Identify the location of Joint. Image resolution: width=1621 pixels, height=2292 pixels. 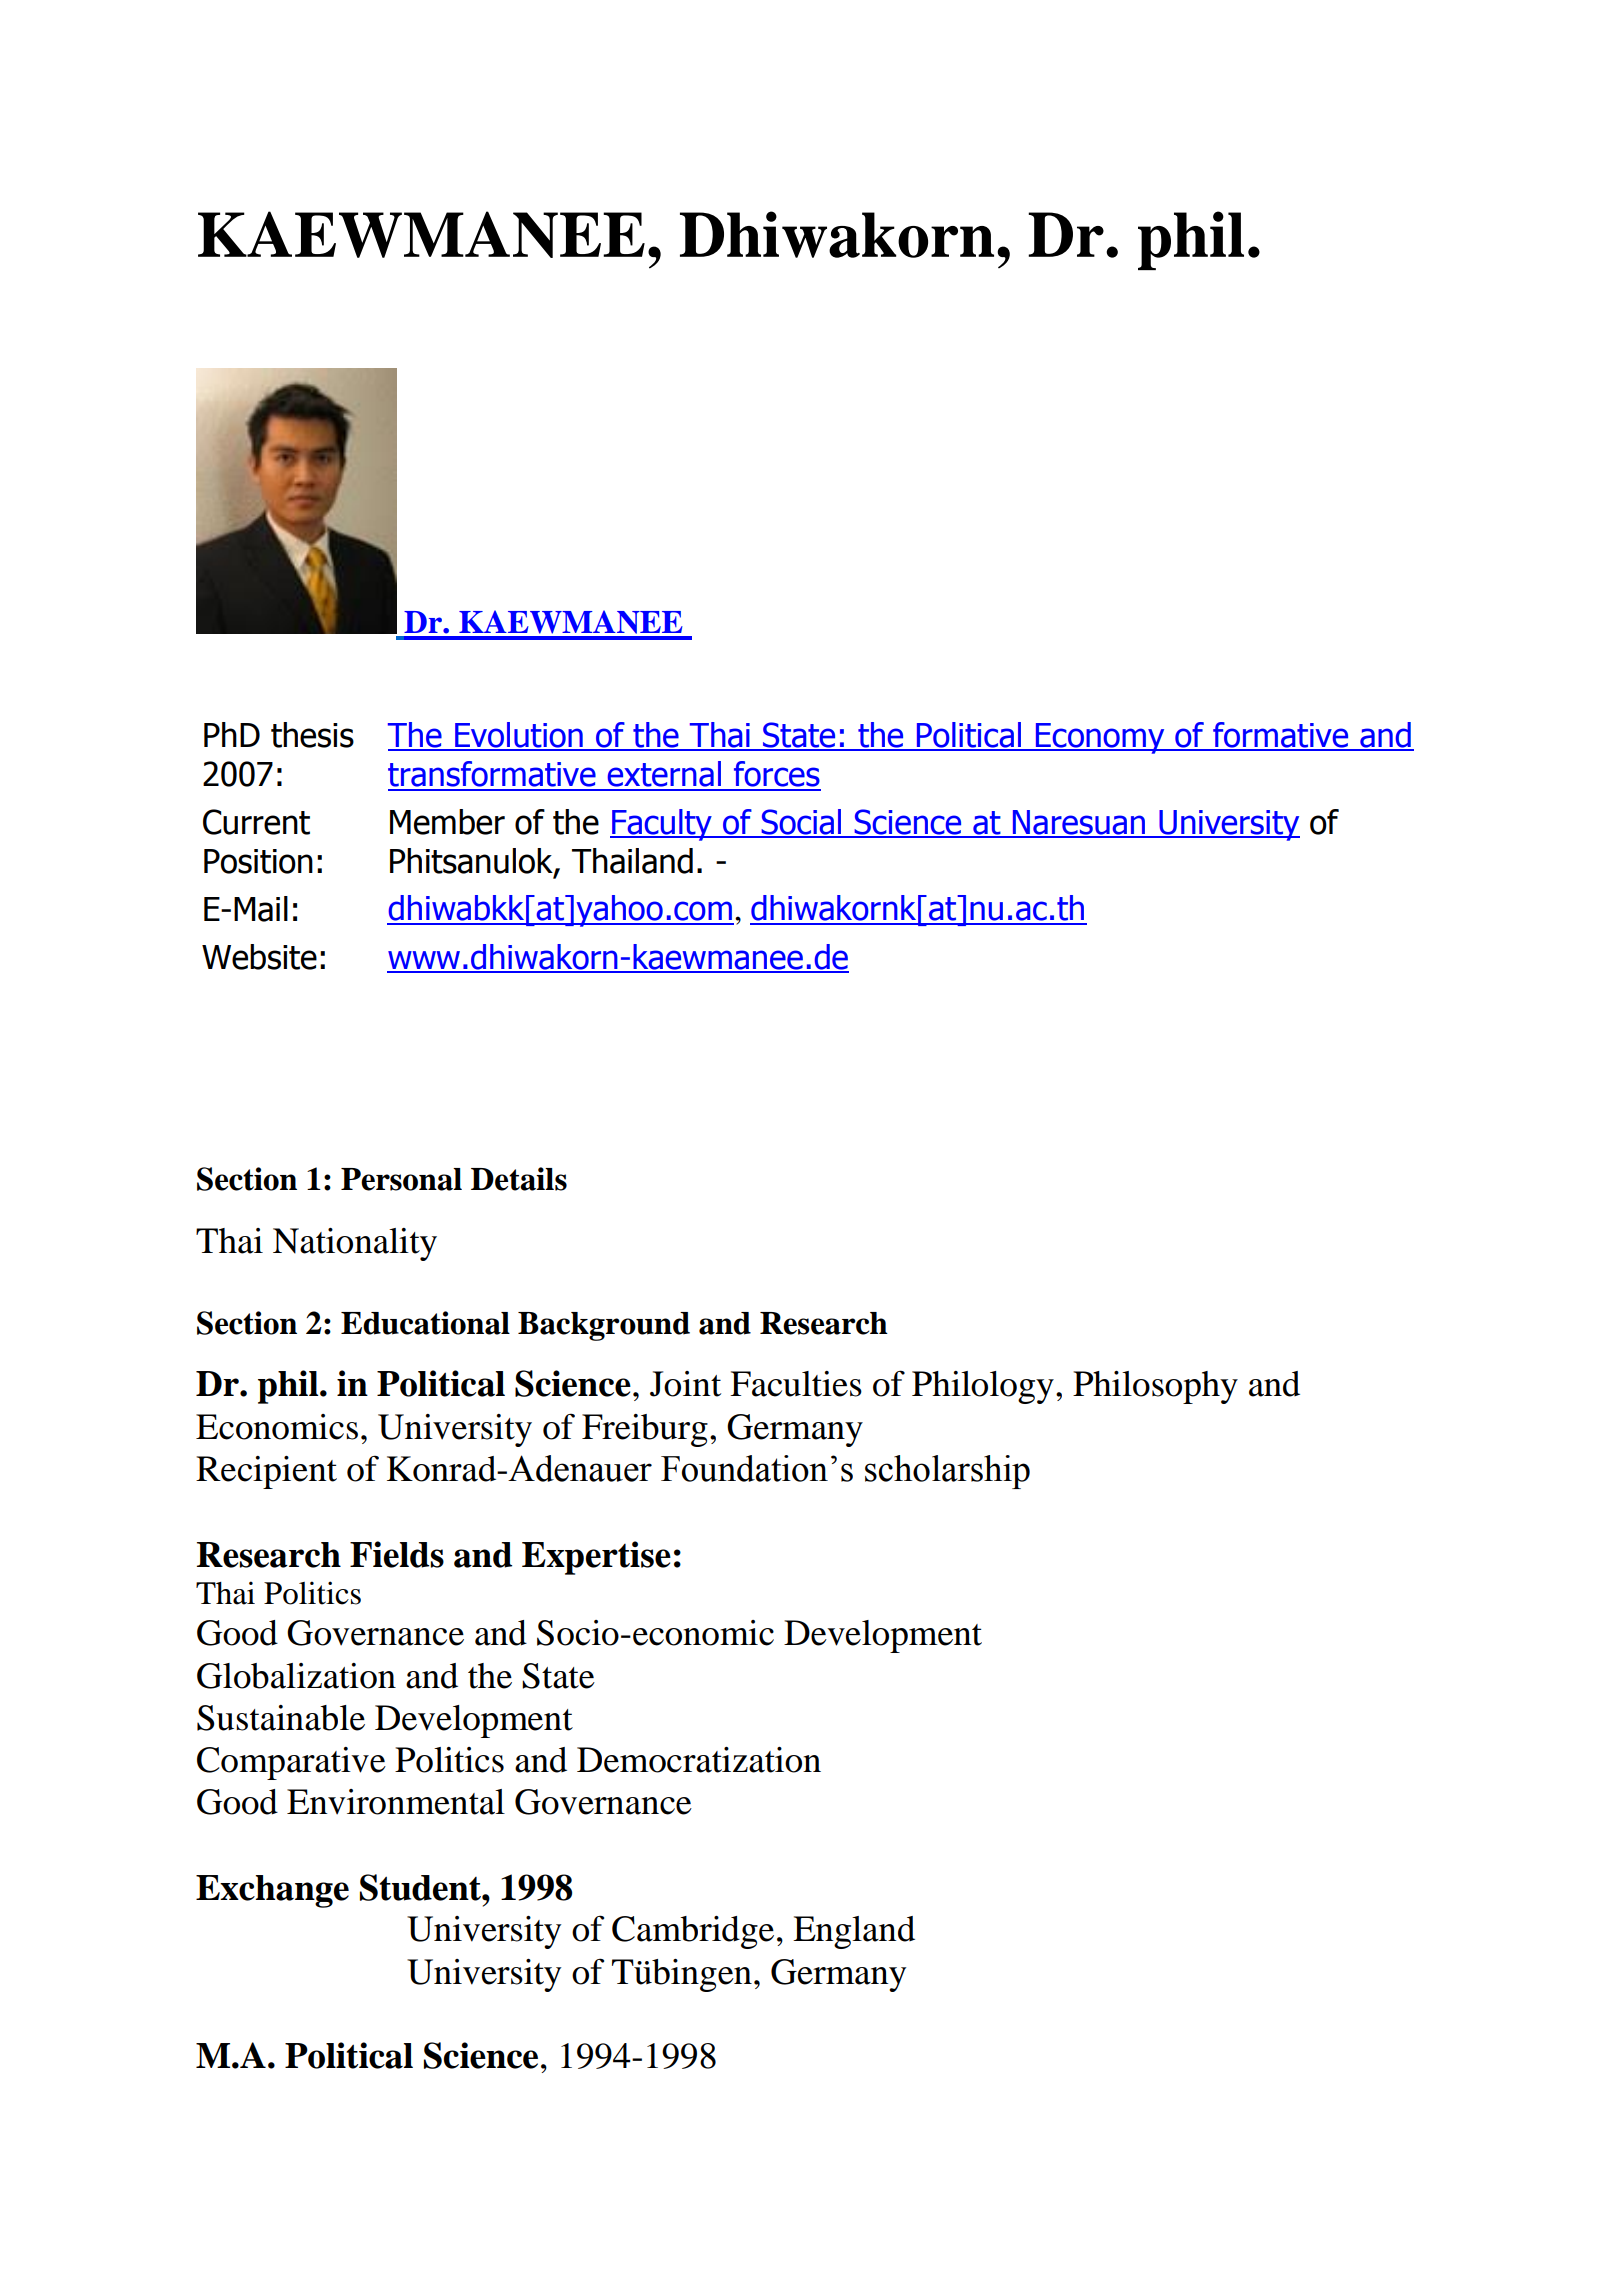
(685, 1384).
